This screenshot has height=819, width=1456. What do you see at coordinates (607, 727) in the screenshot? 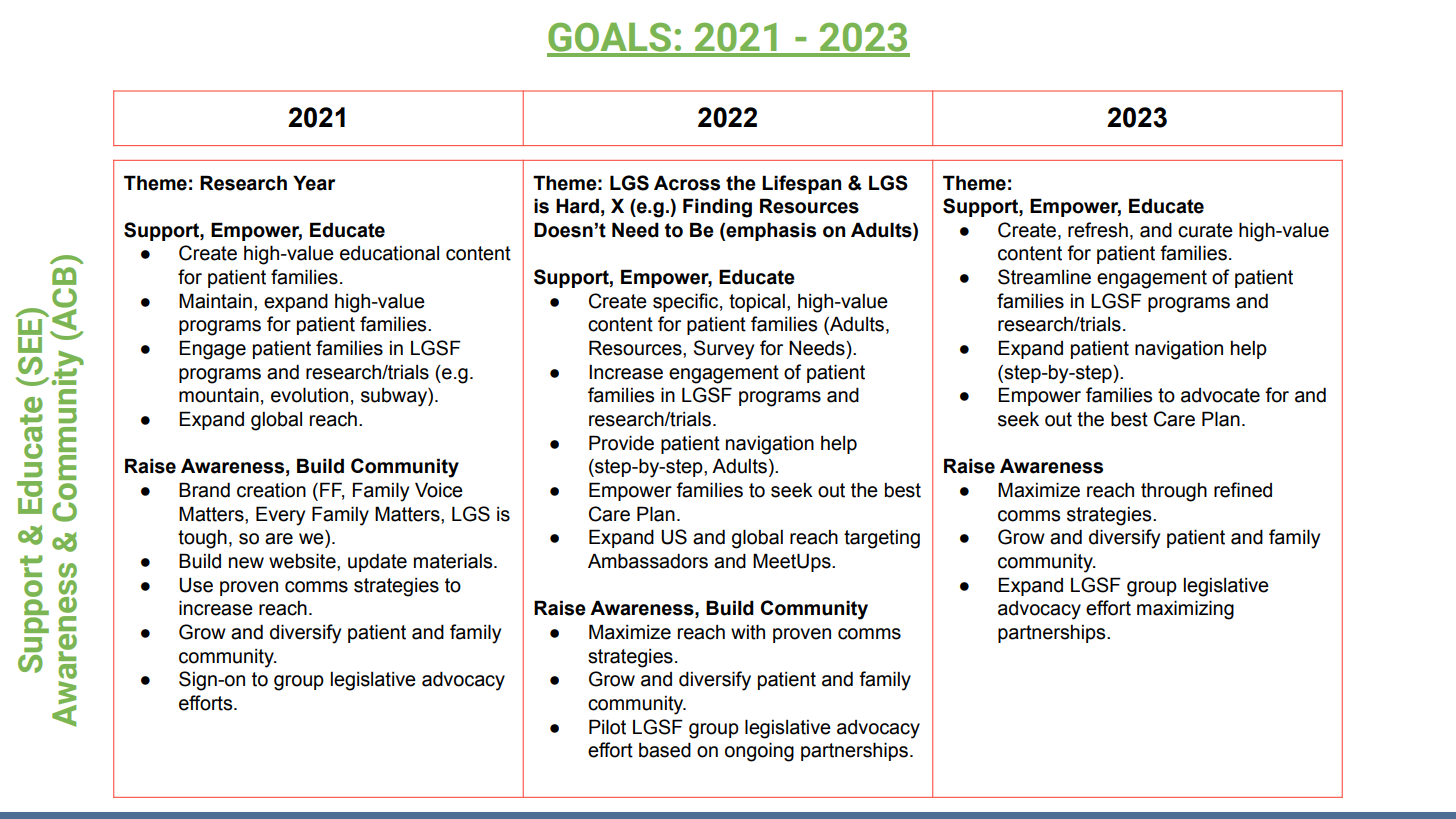
I see `Pilot` at bounding box center [607, 727].
